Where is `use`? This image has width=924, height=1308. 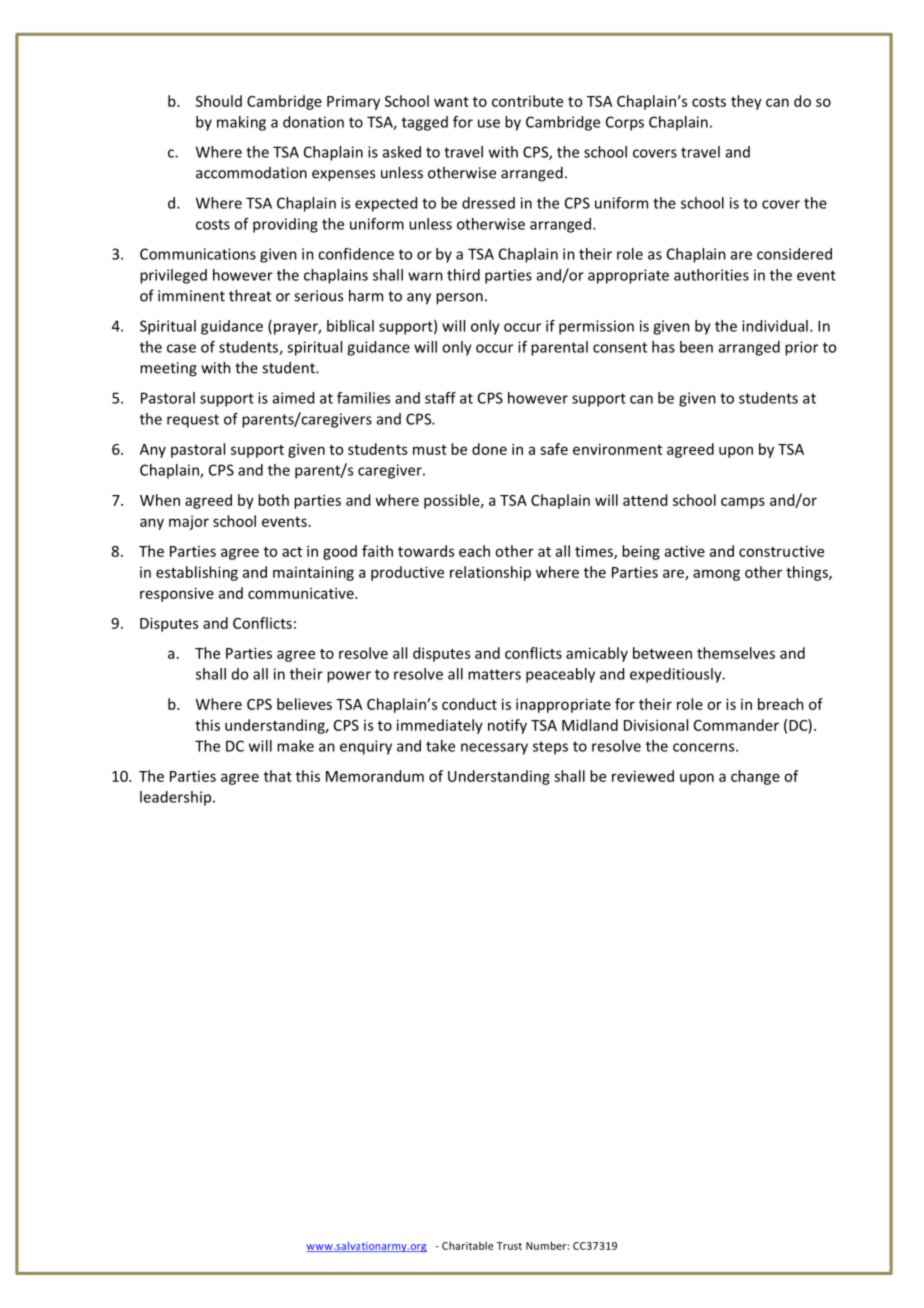 use is located at coordinates (489, 123).
